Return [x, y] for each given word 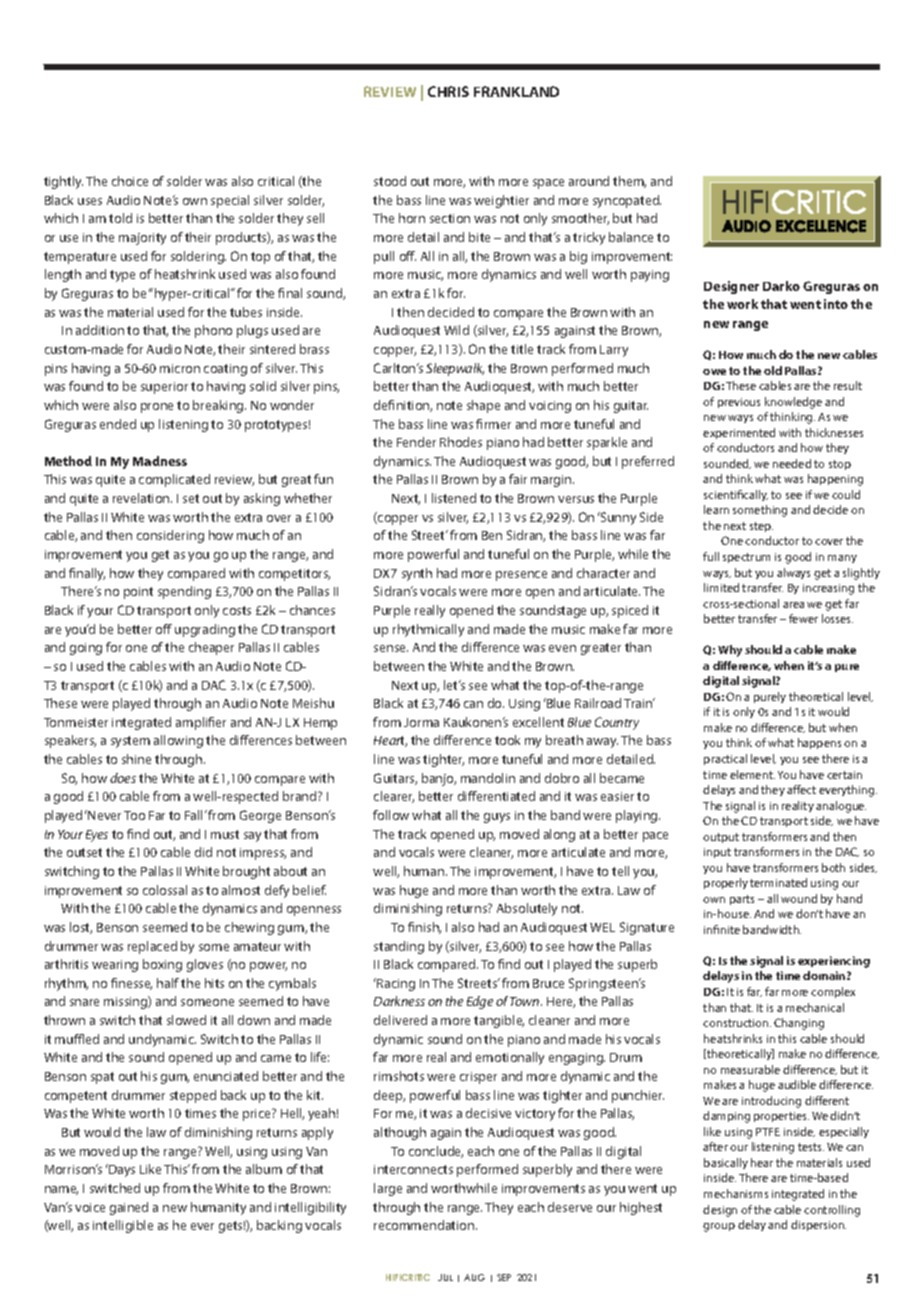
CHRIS [448, 91]
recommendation [425, 1225]
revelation [142, 498]
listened [454, 498]
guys [497, 818]
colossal [165, 890]
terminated [778, 882]
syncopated [627, 201]
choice [130, 181]
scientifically [736, 495]
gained [129, 1208]
